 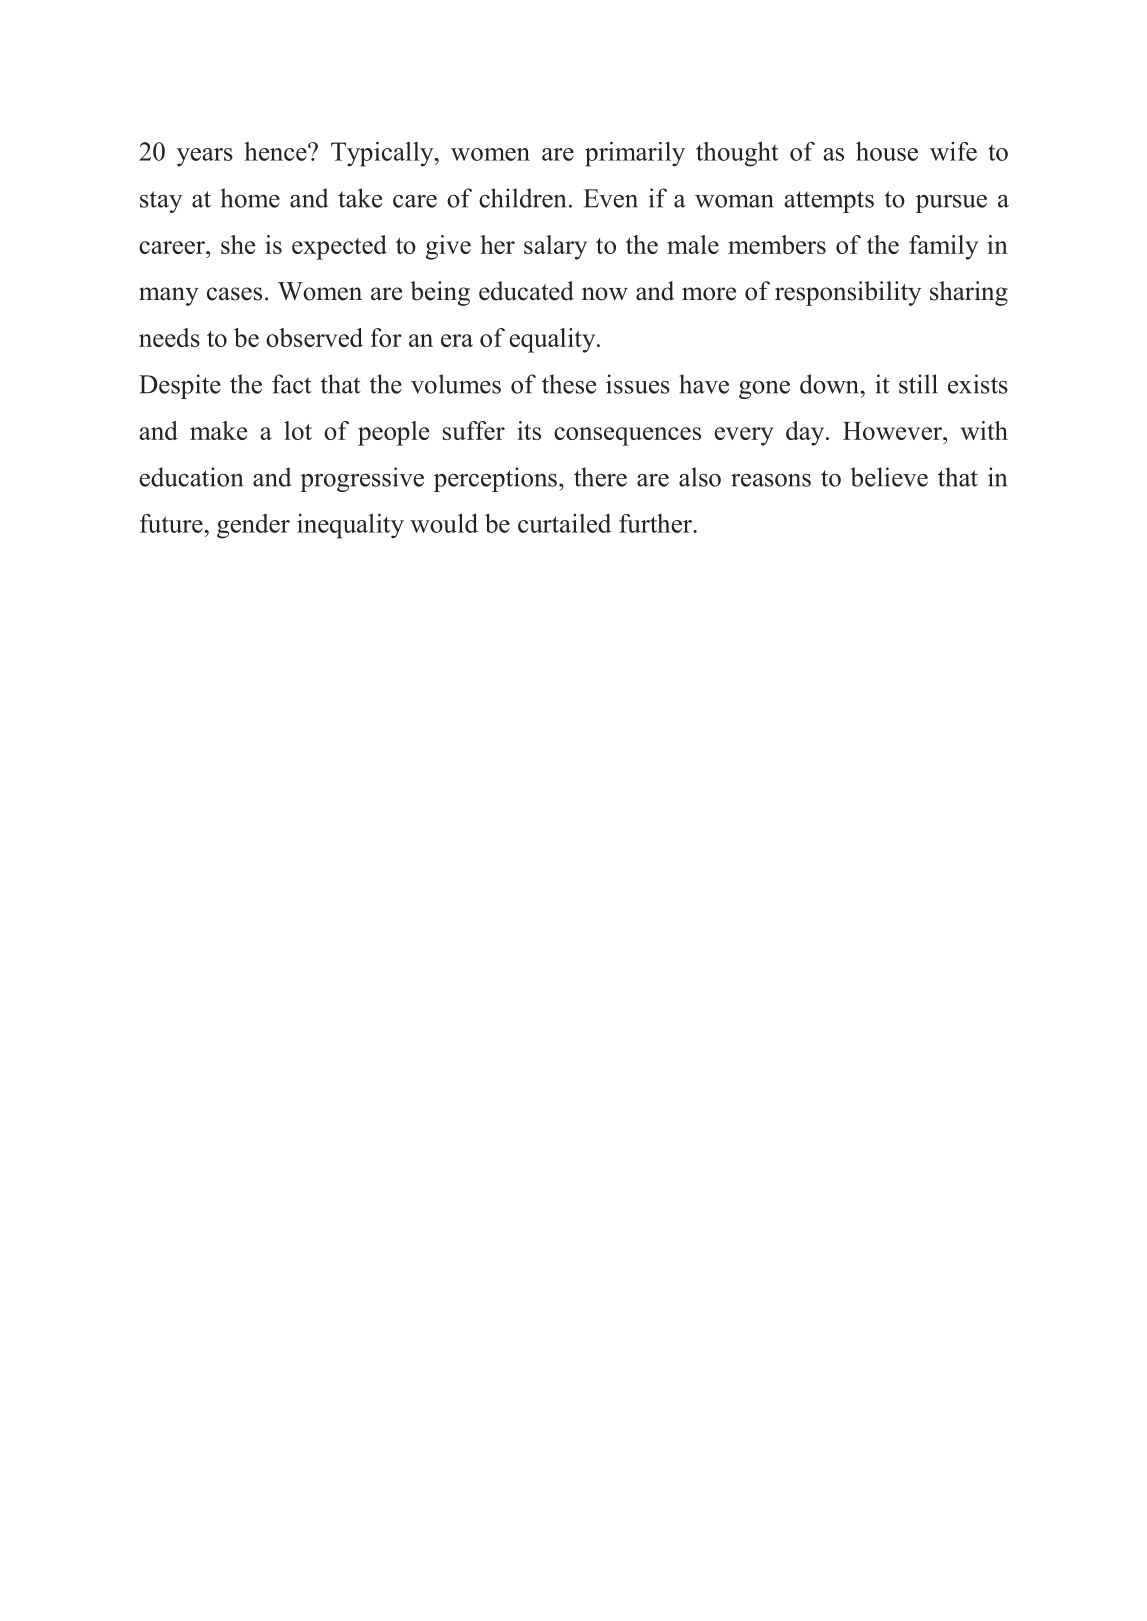 I want to click on years, so click(x=205, y=157).
